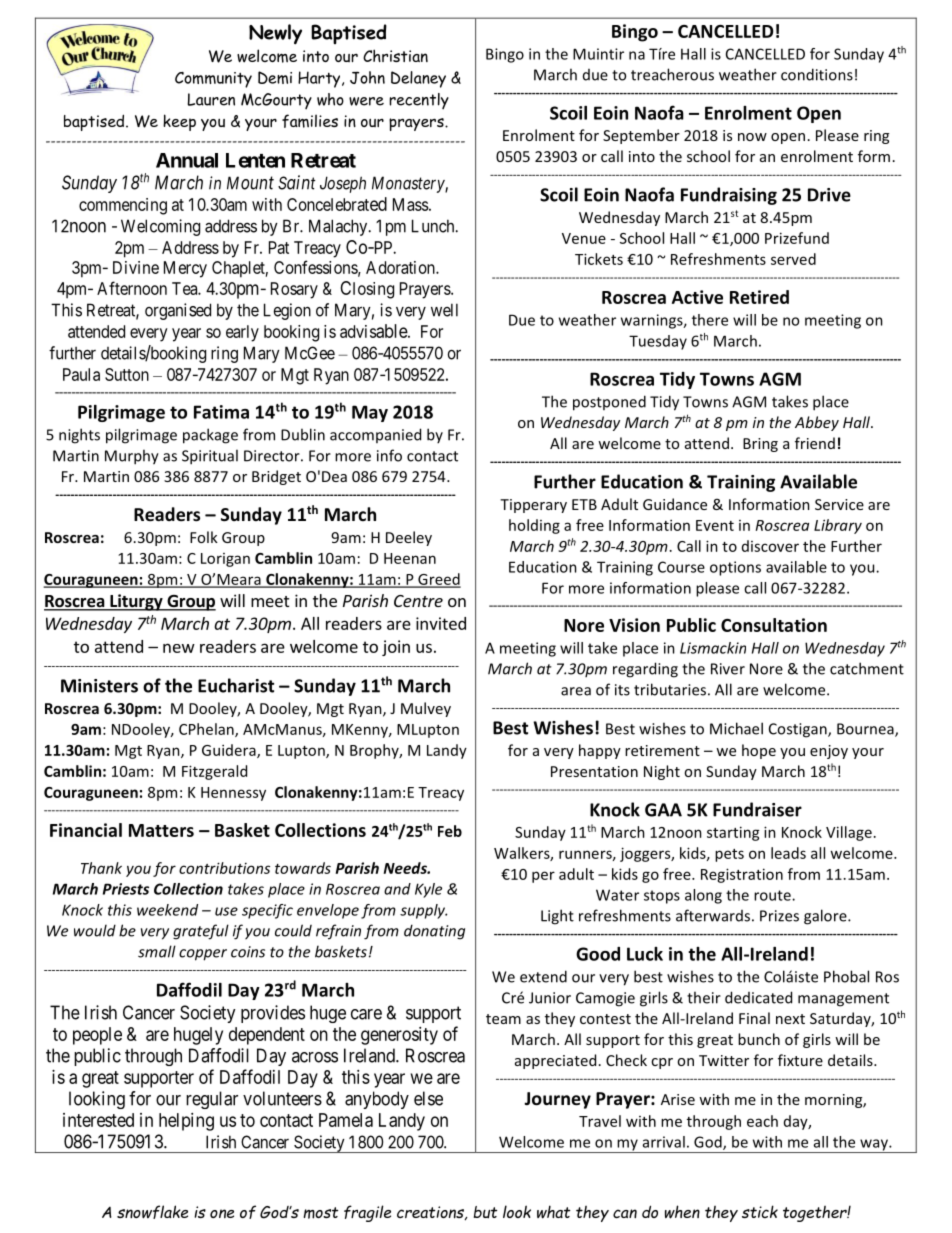 The width and height of the document is (952, 1233). Describe the element at coordinates (815, 443) in the document. I see `friend` at that location.
